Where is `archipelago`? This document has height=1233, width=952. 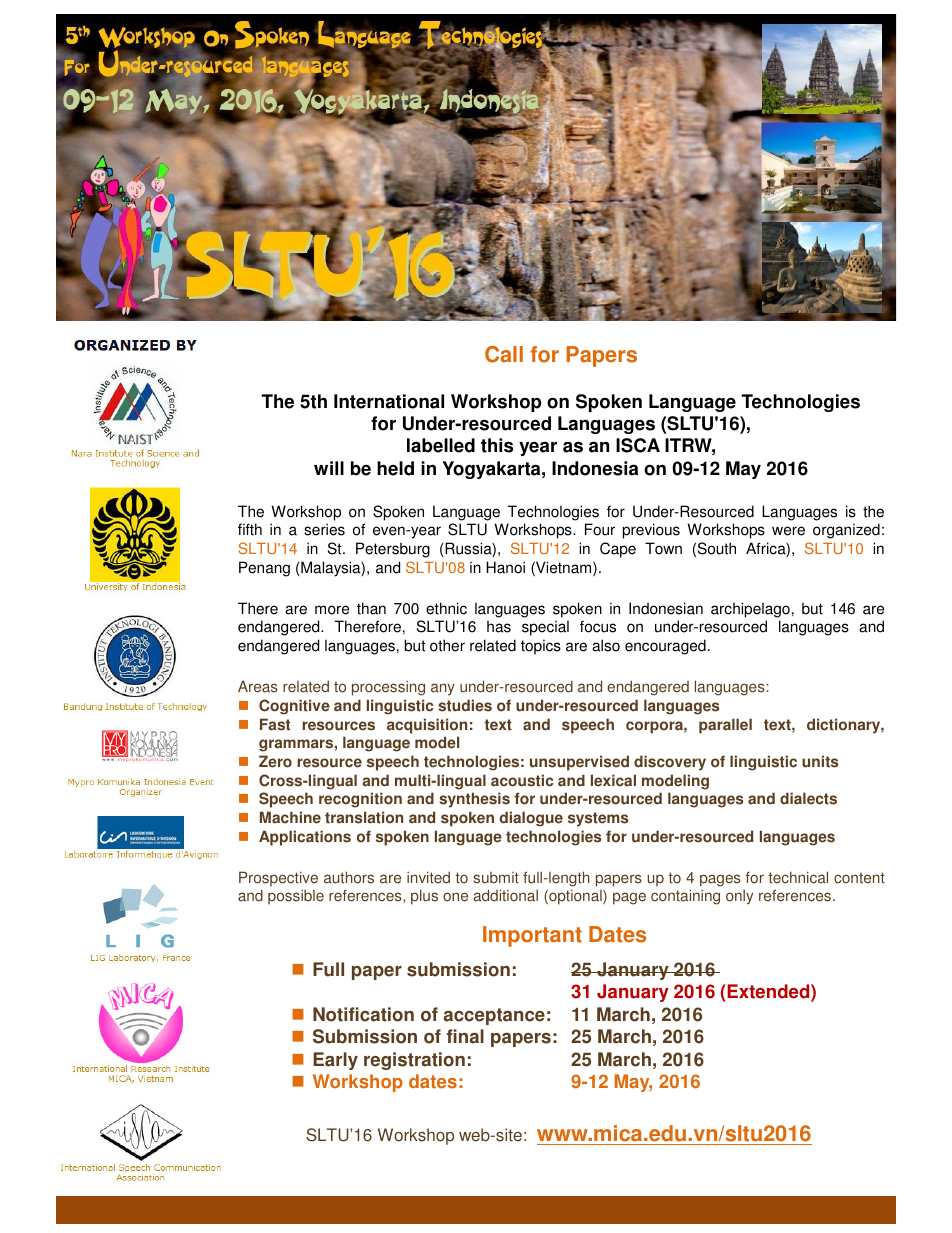
archipelago is located at coordinates (750, 610).
